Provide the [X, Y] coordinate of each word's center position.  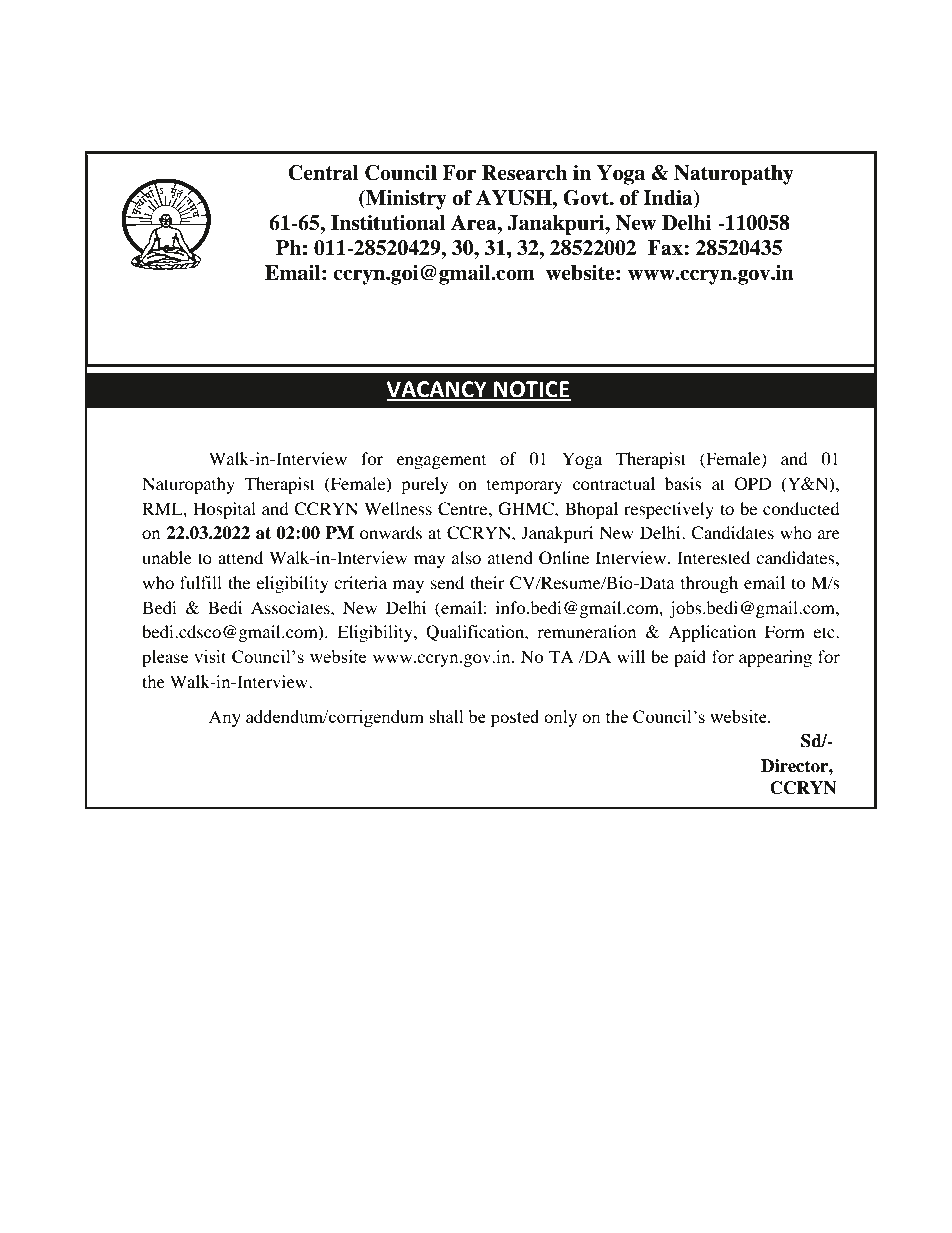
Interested [713, 557]
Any [225, 718]
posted [515, 718]
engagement [441, 462]
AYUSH [515, 198]
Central [323, 173]
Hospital [224, 510]
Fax [666, 248]
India [669, 198]
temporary [525, 487]
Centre [464, 509]
